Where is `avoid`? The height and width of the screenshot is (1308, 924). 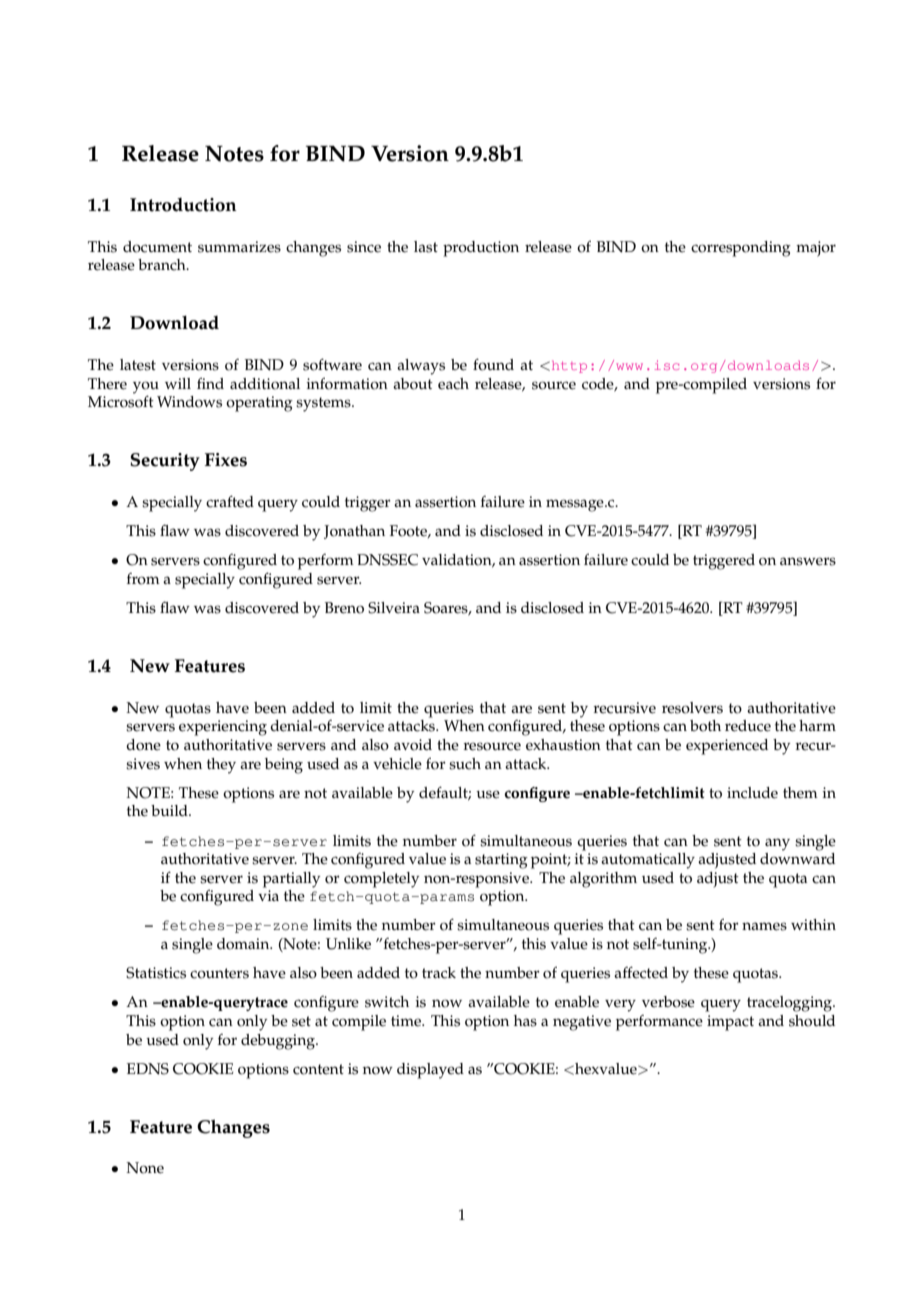 avoid is located at coordinates (413, 745).
